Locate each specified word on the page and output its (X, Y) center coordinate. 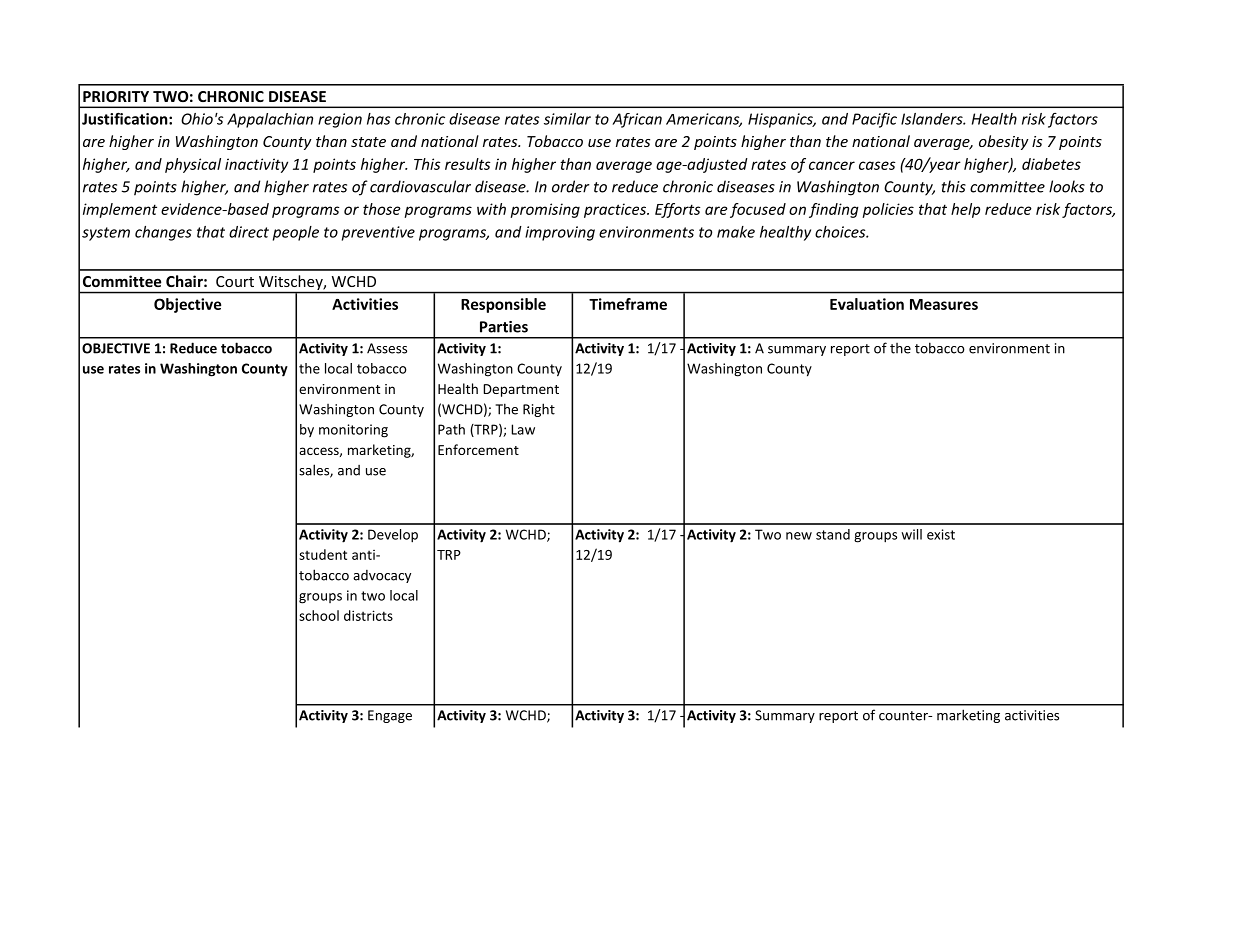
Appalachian (270, 120)
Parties (504, 327)
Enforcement (478, 449)
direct (249, 232)
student (323, 554)
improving (560, 233)
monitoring (353, 431)
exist (941, 534)
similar (567, 119)
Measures (944, 304)
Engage (390, 716)
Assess (387, 348)
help (965, 210)
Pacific (874, 120)
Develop (393, 536)
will (911, 534)
